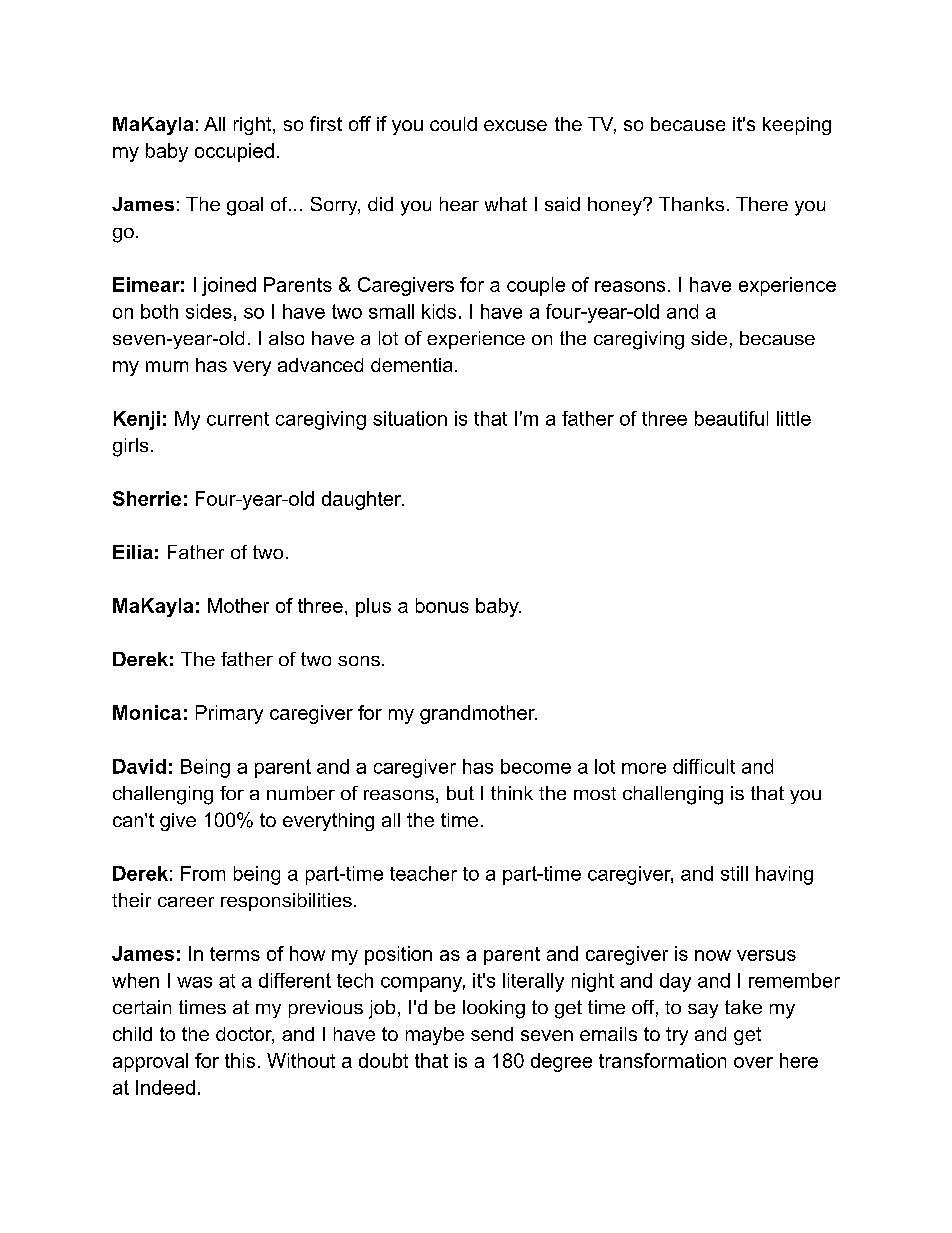 This page has width=952, height=1233. What do you see at coordinates (435, 1036) in the page?
I see `maybe` at bounding box center [435, 1036].
